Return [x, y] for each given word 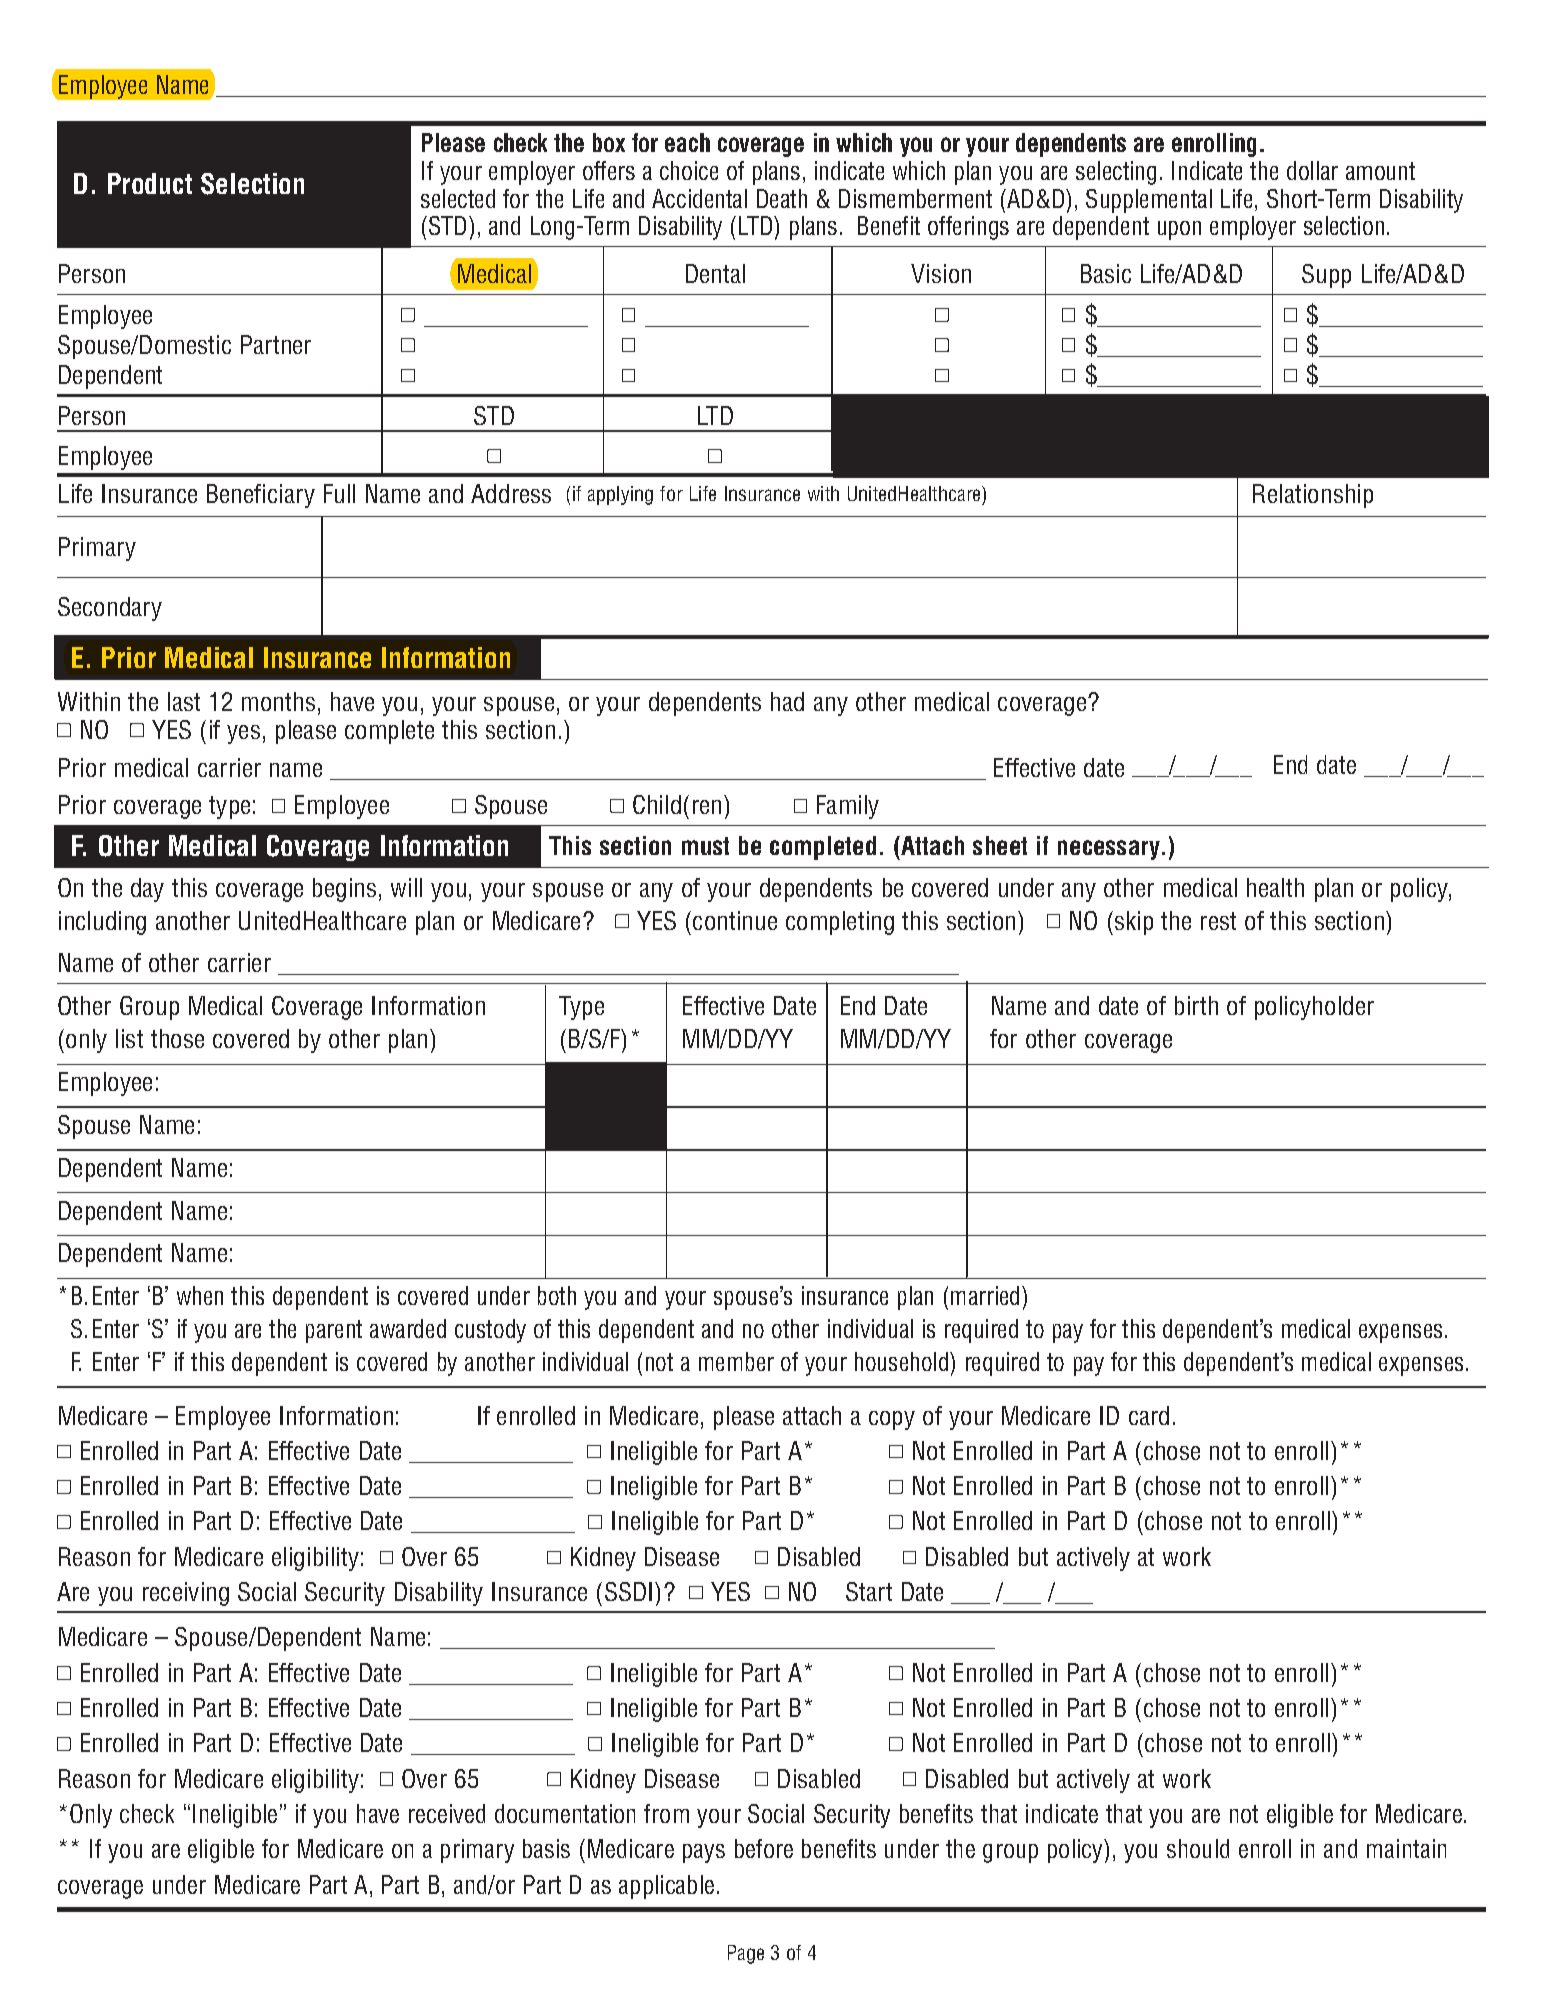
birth [1196, 1005]
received [447, 1813]
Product [150, 183]
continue [735, 920]
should [1198, 1848]
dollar [1312, 170]
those [177, 1038]
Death [782, 198]
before [764, 1848]
